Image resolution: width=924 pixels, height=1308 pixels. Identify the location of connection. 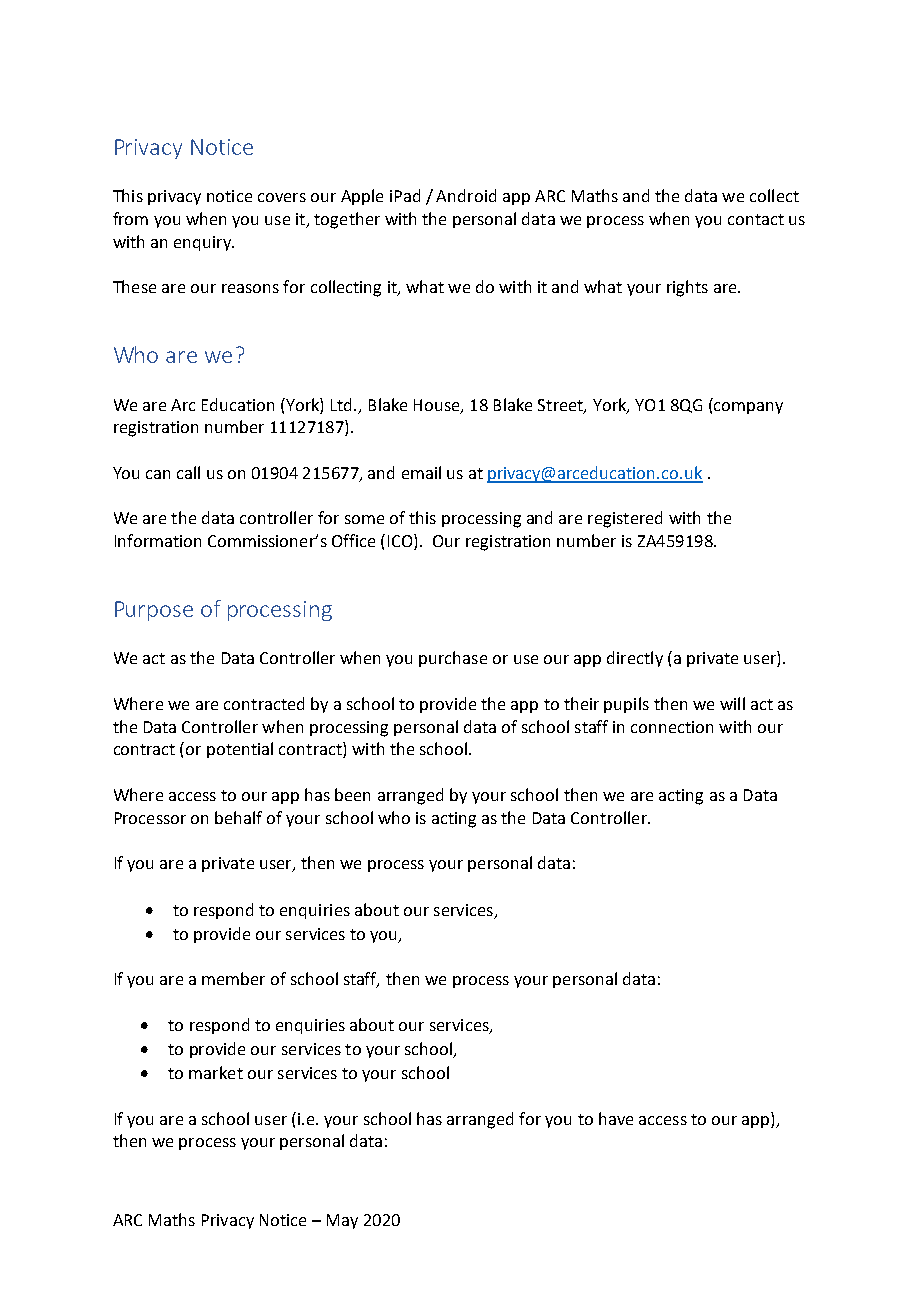
(672, 727).
